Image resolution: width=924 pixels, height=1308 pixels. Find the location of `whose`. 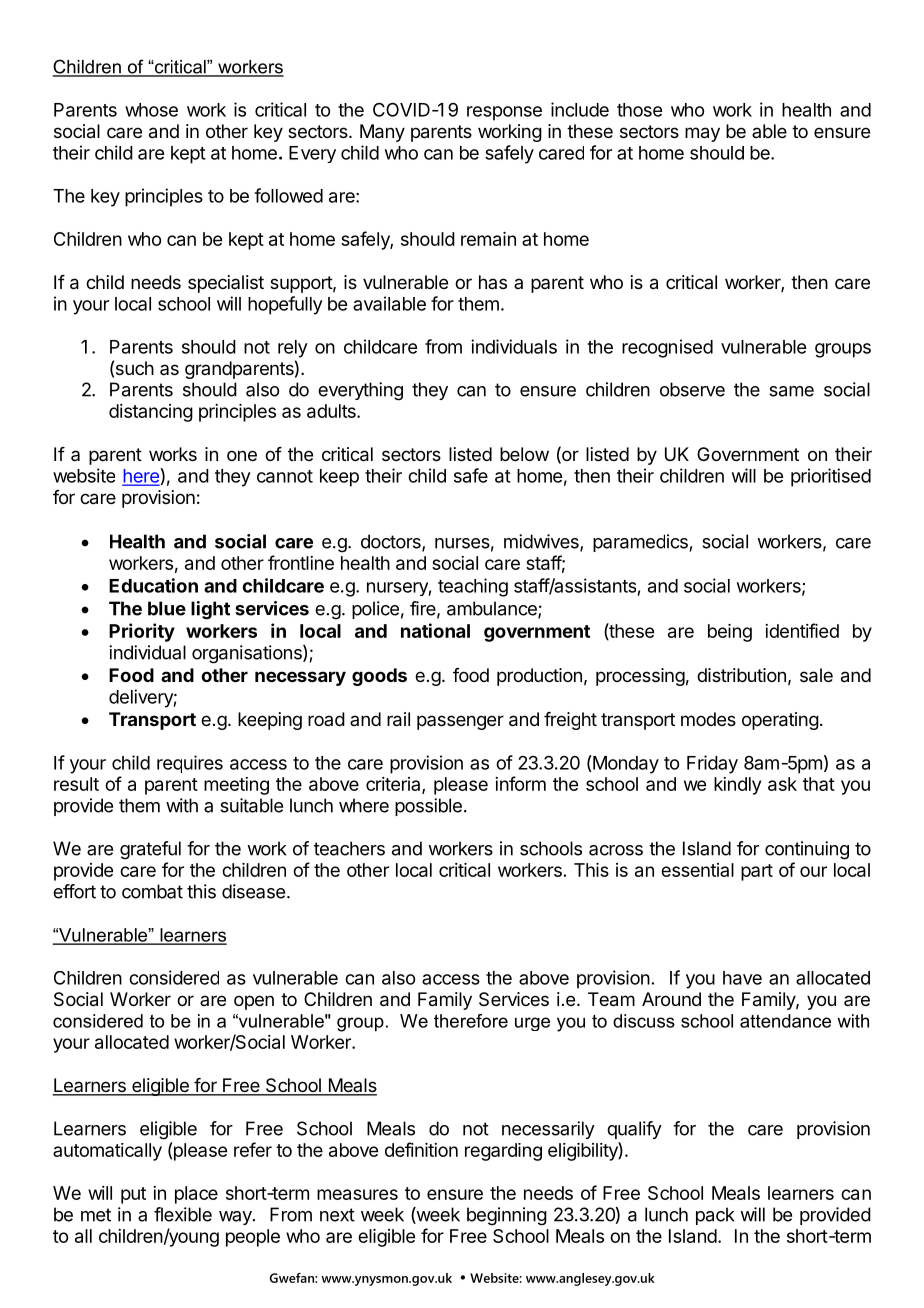

whose is located at coordinates (151, 110).
